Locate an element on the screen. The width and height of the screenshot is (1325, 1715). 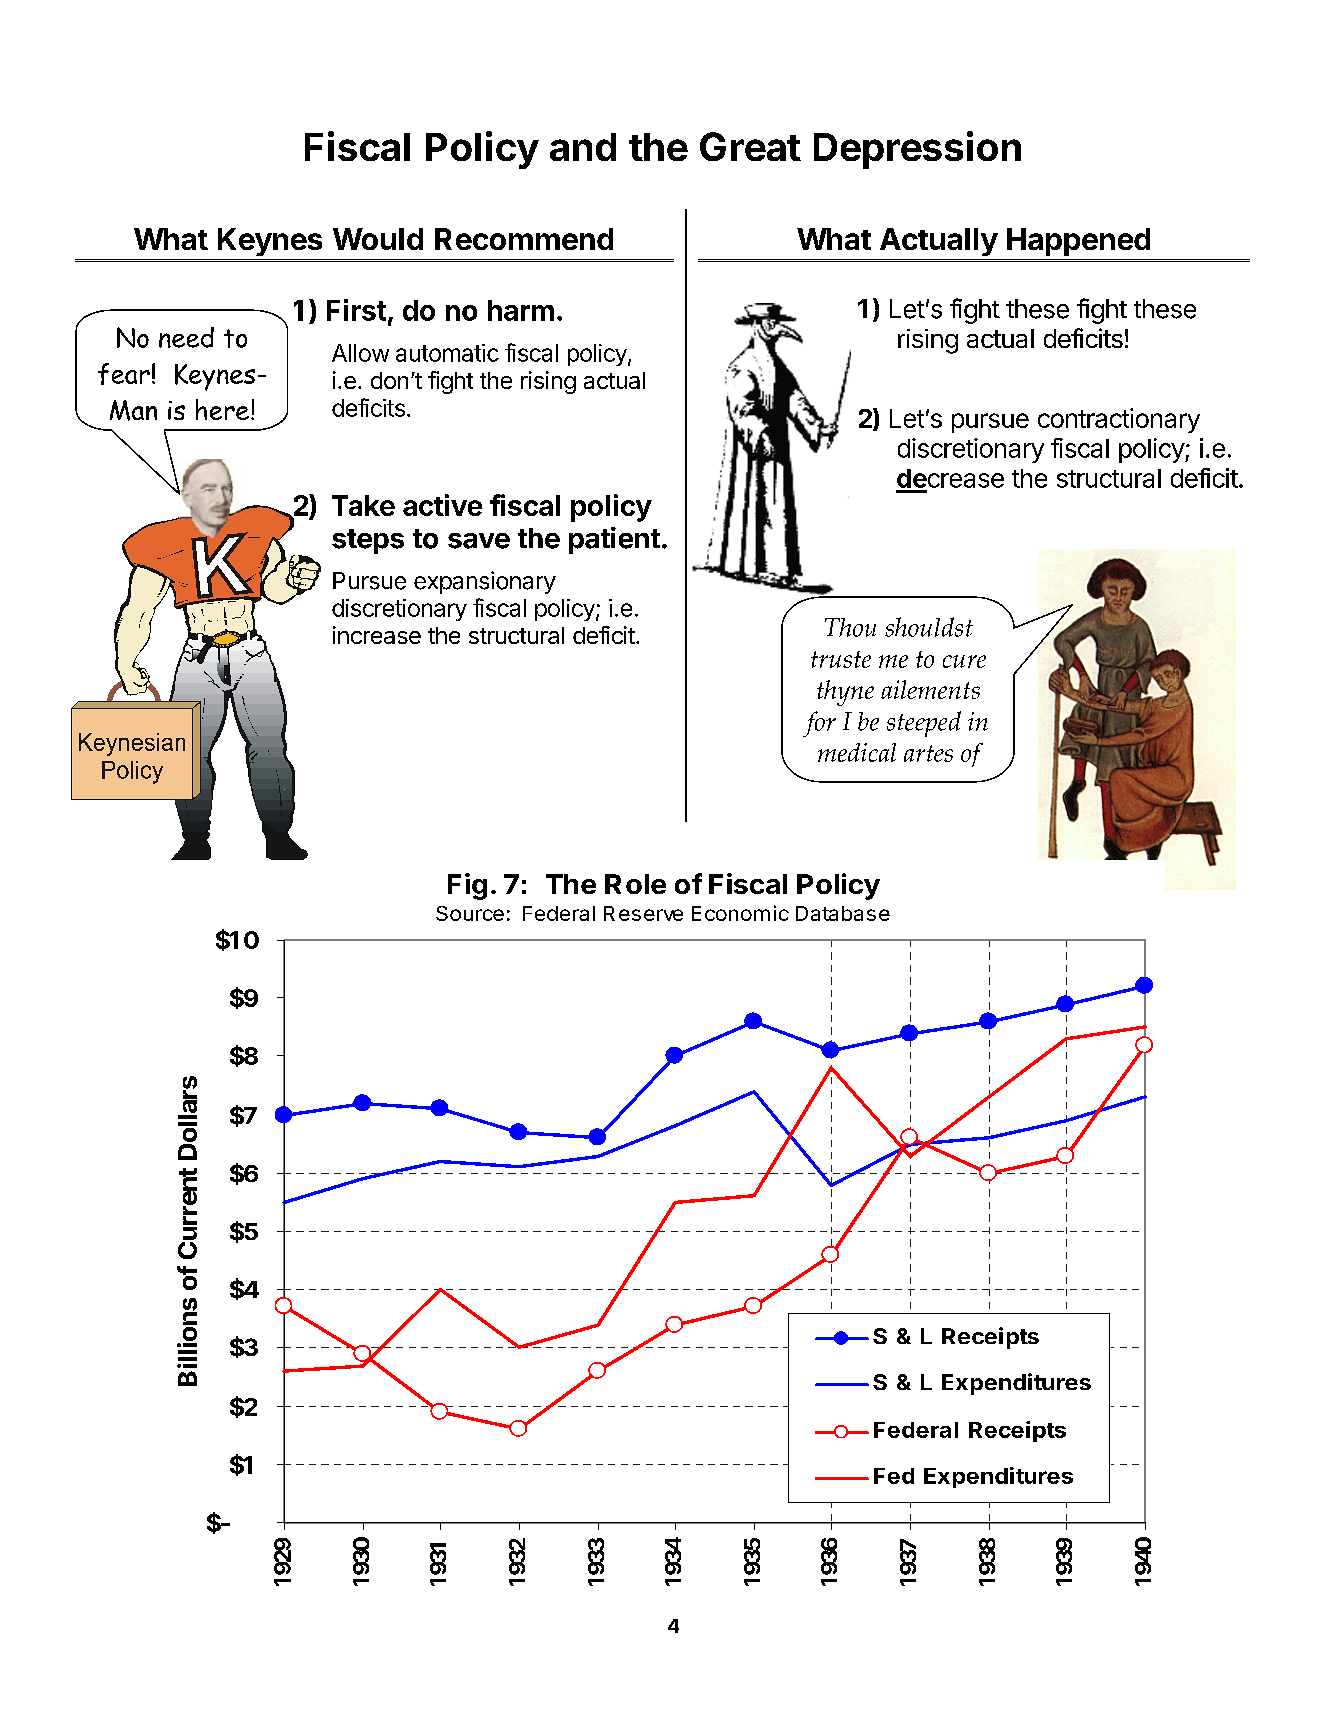
contractionary is located at coordinates (1119, 420).
